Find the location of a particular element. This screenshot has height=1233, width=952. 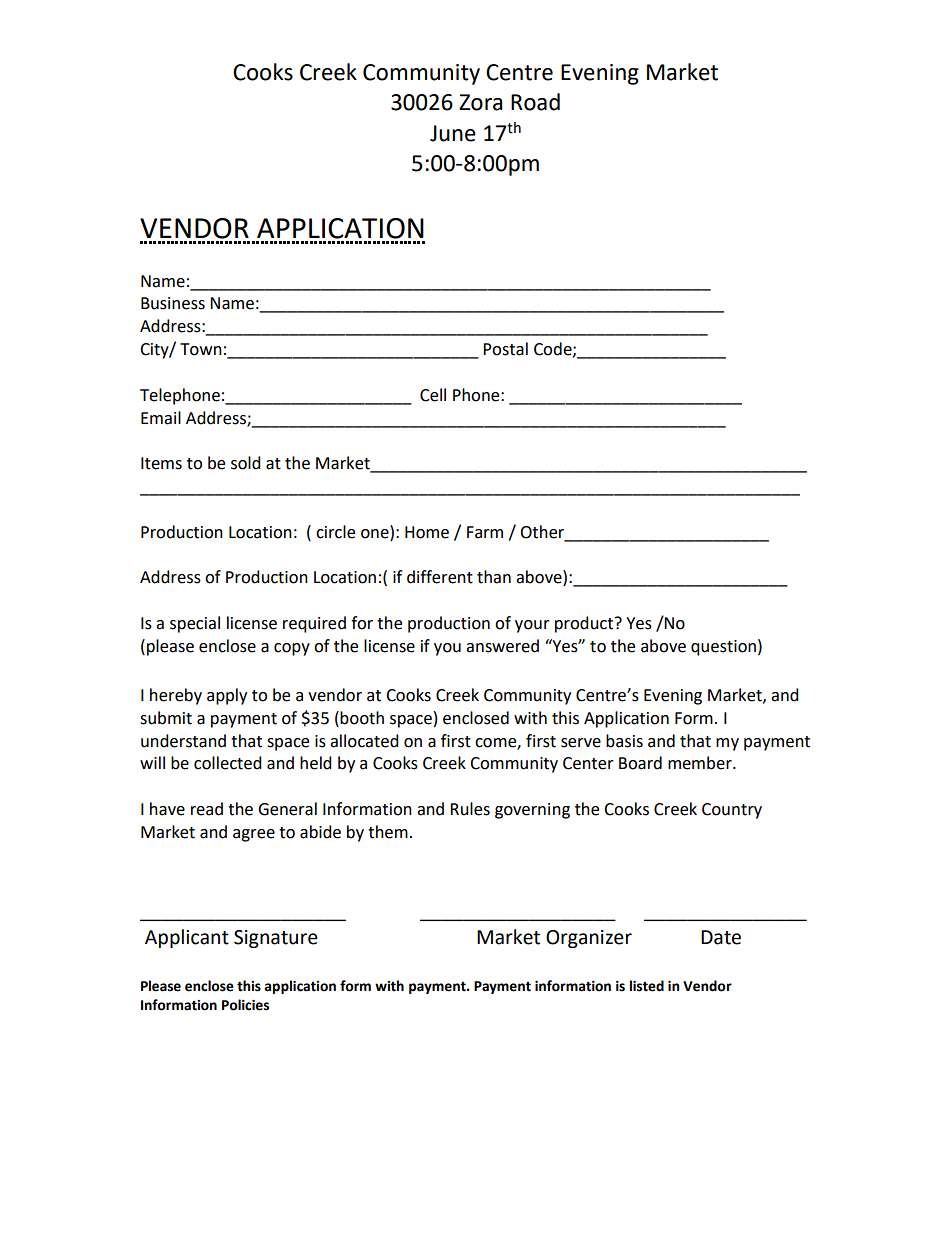

question is located at coordinates (723, 648).
